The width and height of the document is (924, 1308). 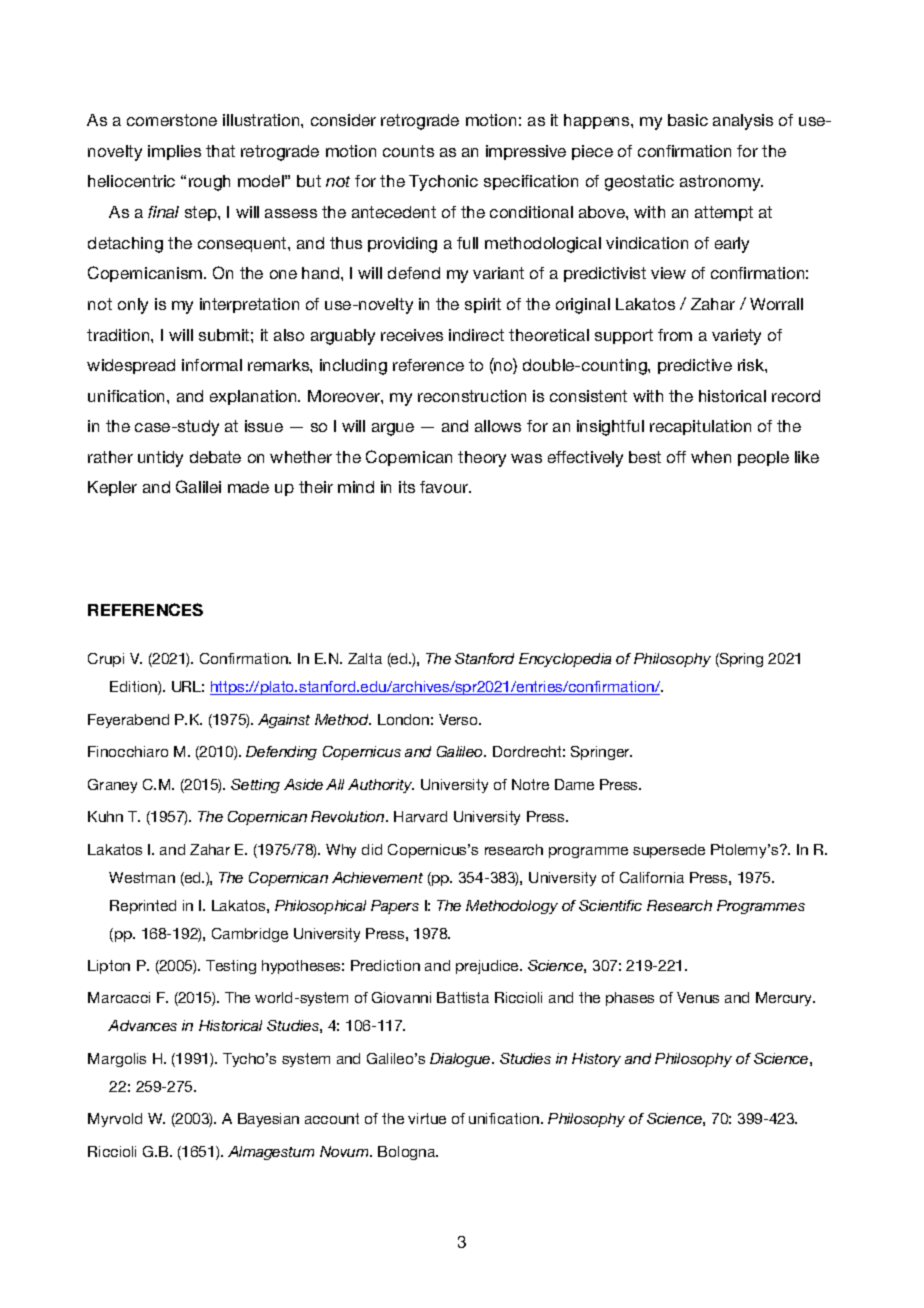 What do you see at coordinates (420, 816) in the document?
I see `Harvard` at bounding box center [420, 816].
